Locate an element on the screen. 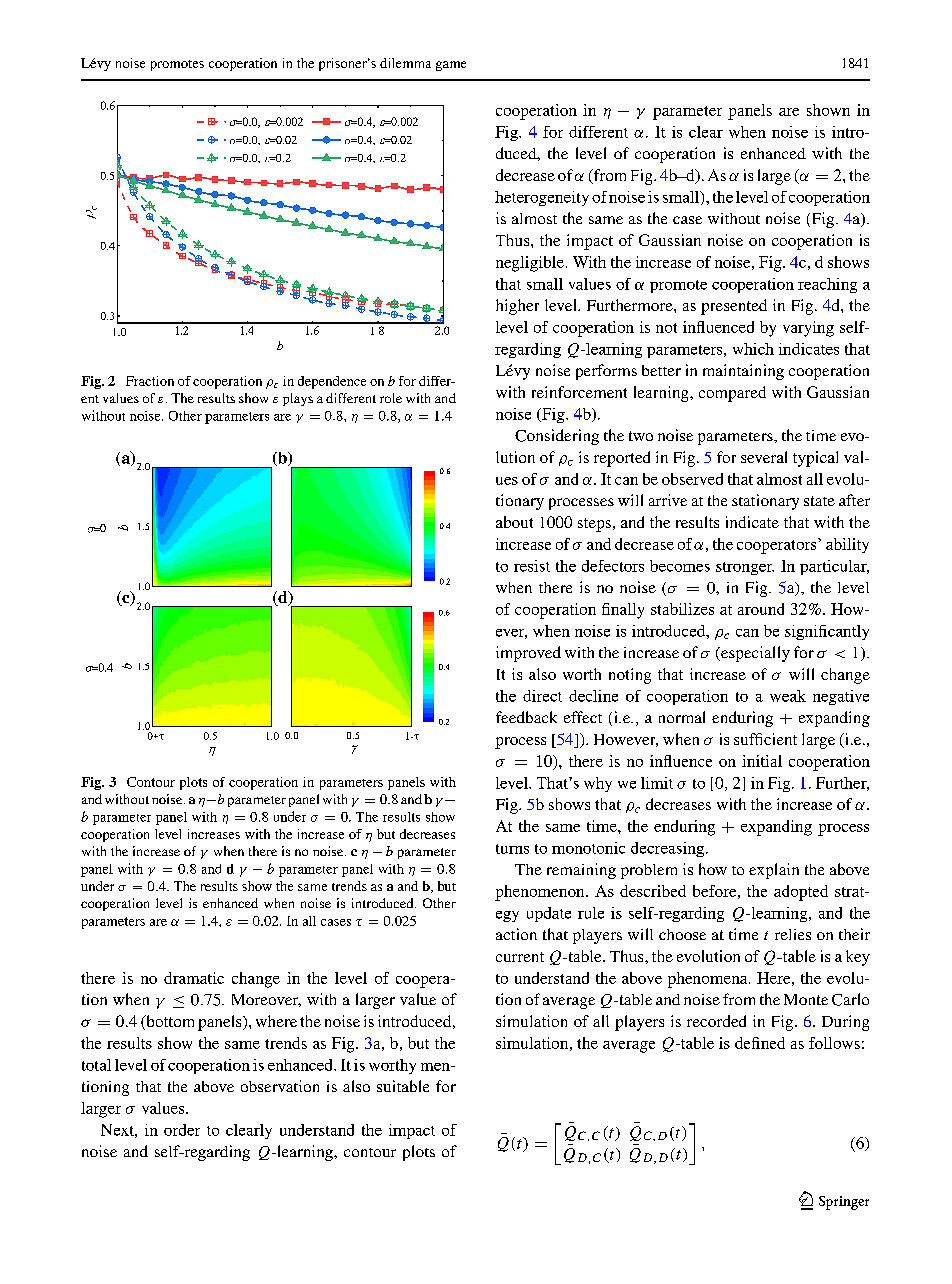 This screenshot has height=1284, width=952. heterogeneity is located at coordinates (542, 198).
